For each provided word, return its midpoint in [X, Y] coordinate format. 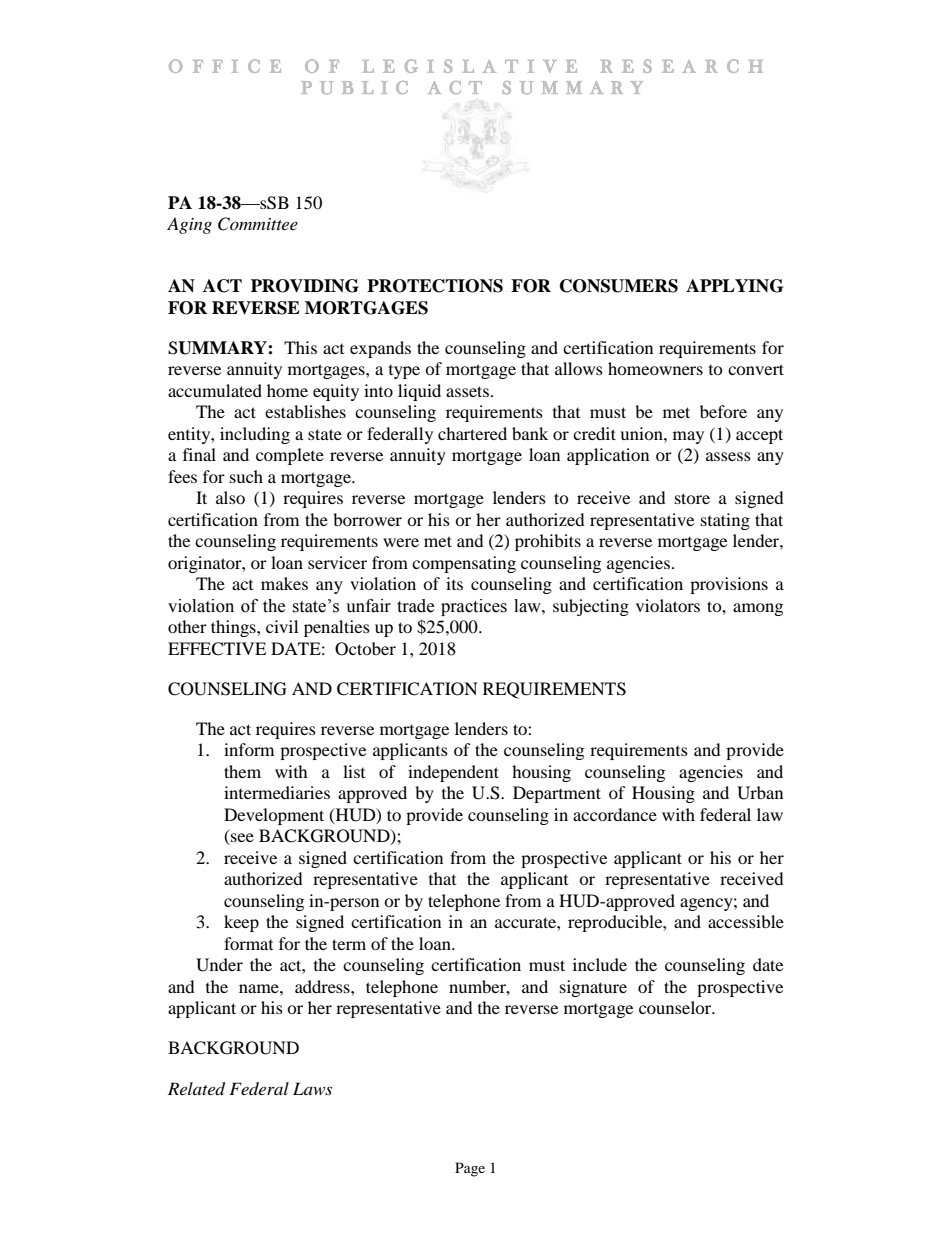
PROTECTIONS [435, 286]
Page [470, 1169]
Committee [258, 224]
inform [249, 749]
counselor [676, 1007]
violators [668, 605]
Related [196, 1089]
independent [453, 773]
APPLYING [734, 286]
